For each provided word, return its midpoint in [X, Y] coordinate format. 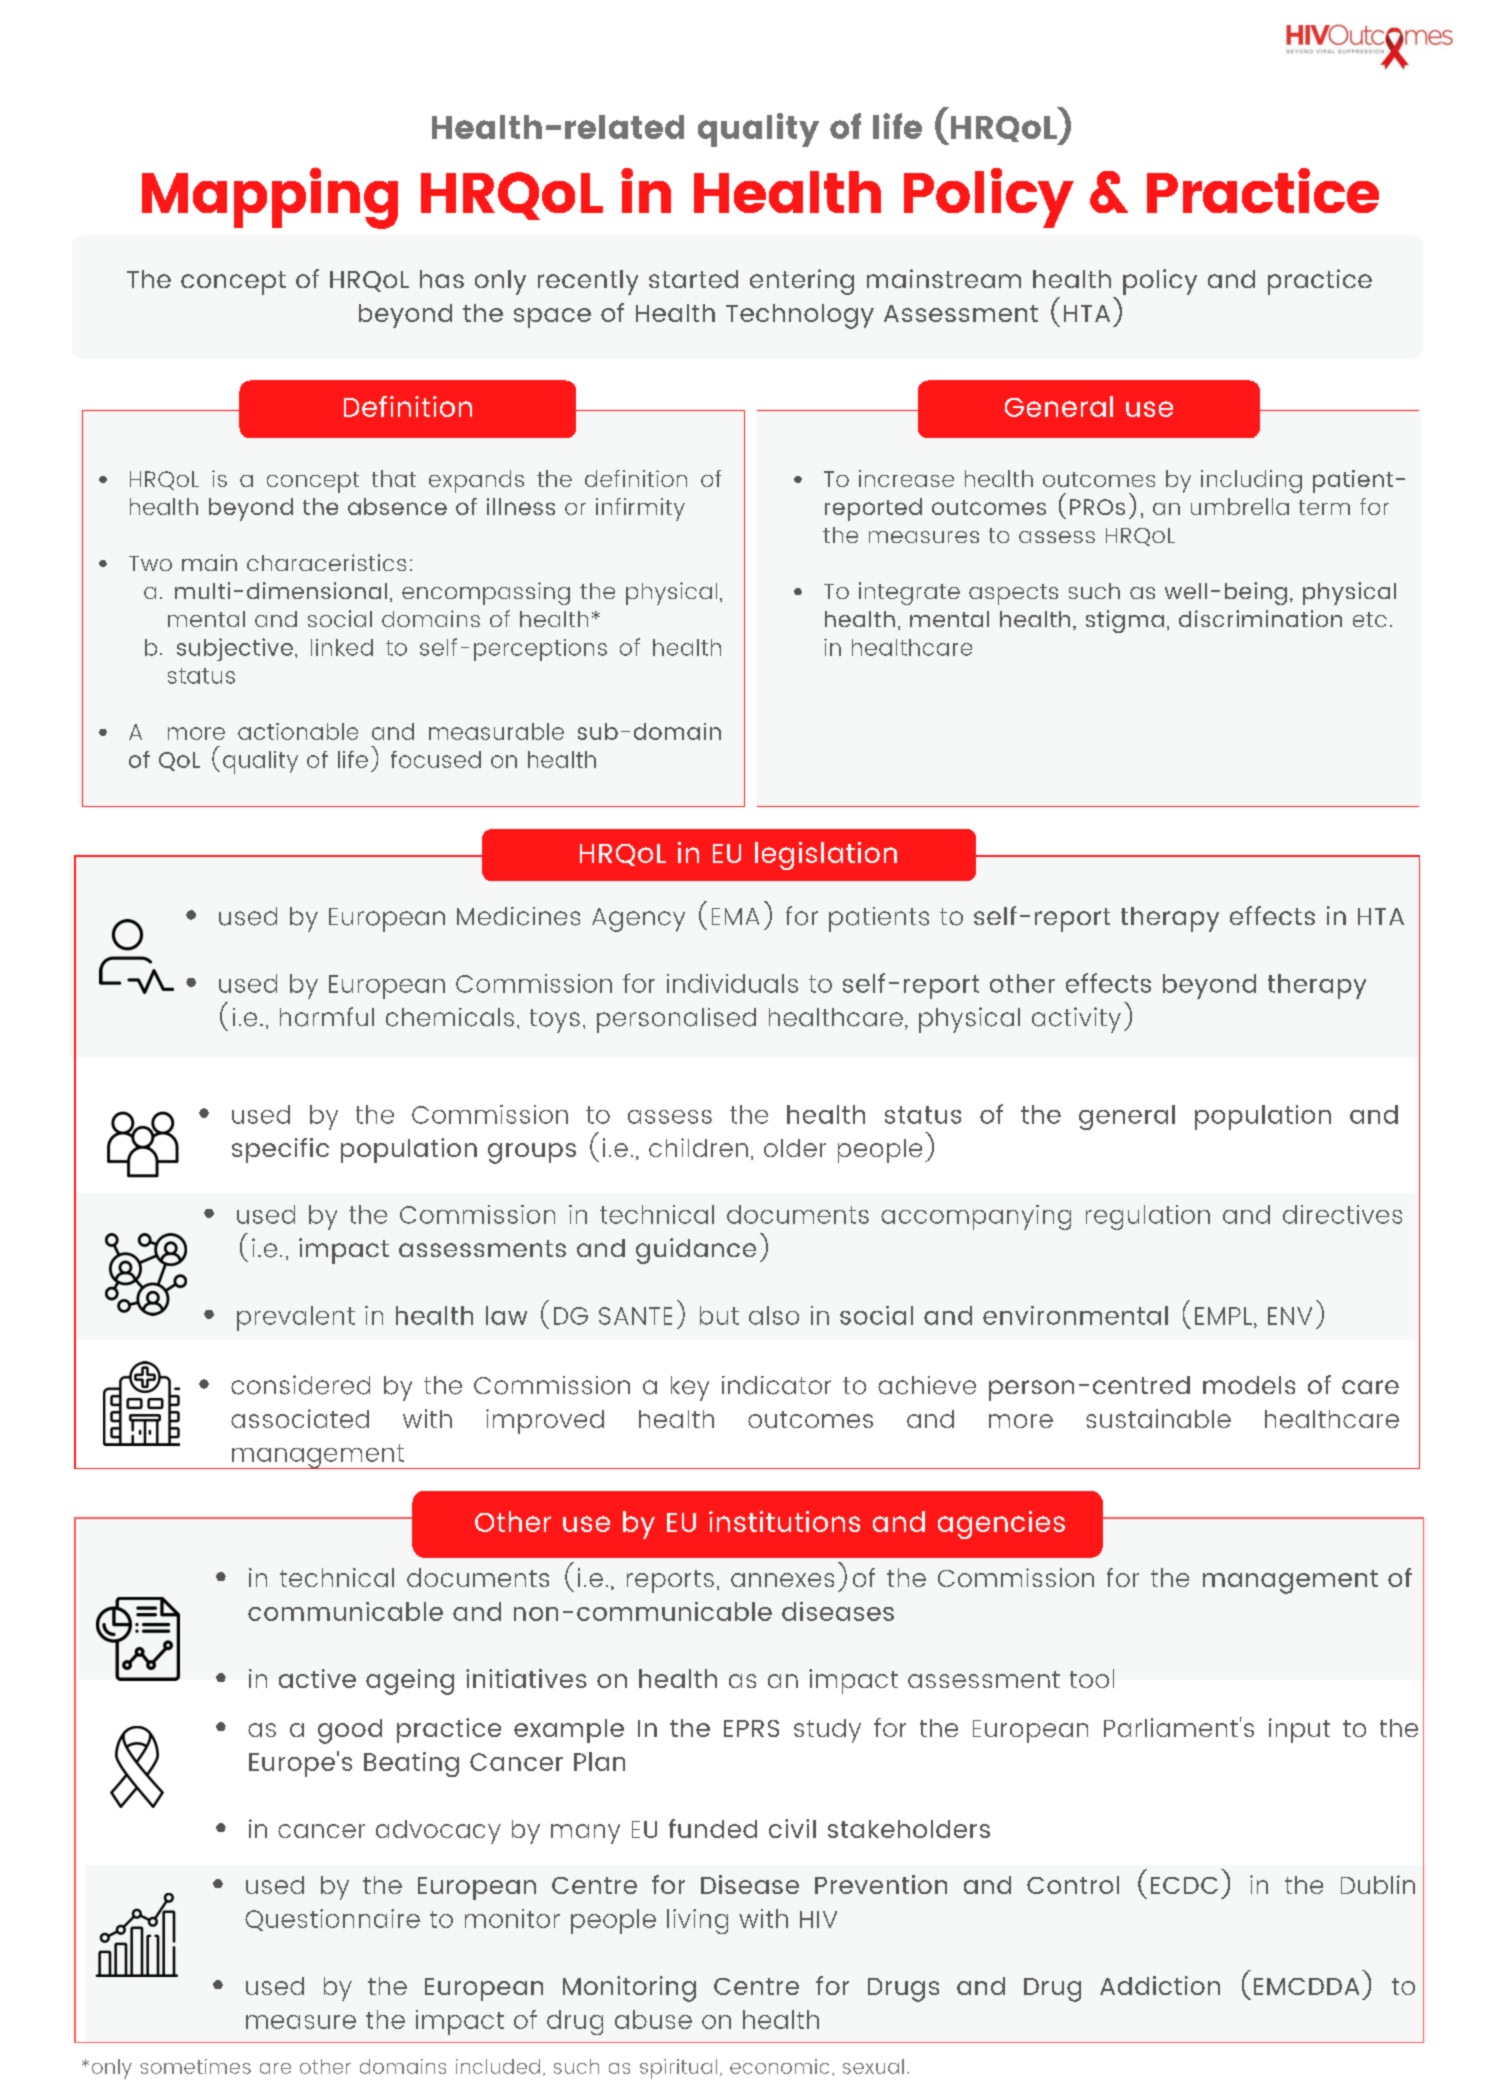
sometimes [195, 2066]
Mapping [270, 198]
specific [280, 1150]
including [1251, 481]
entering [802, 282]
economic [779, 2066]
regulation [1148, 1217]
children [698, 1147]
